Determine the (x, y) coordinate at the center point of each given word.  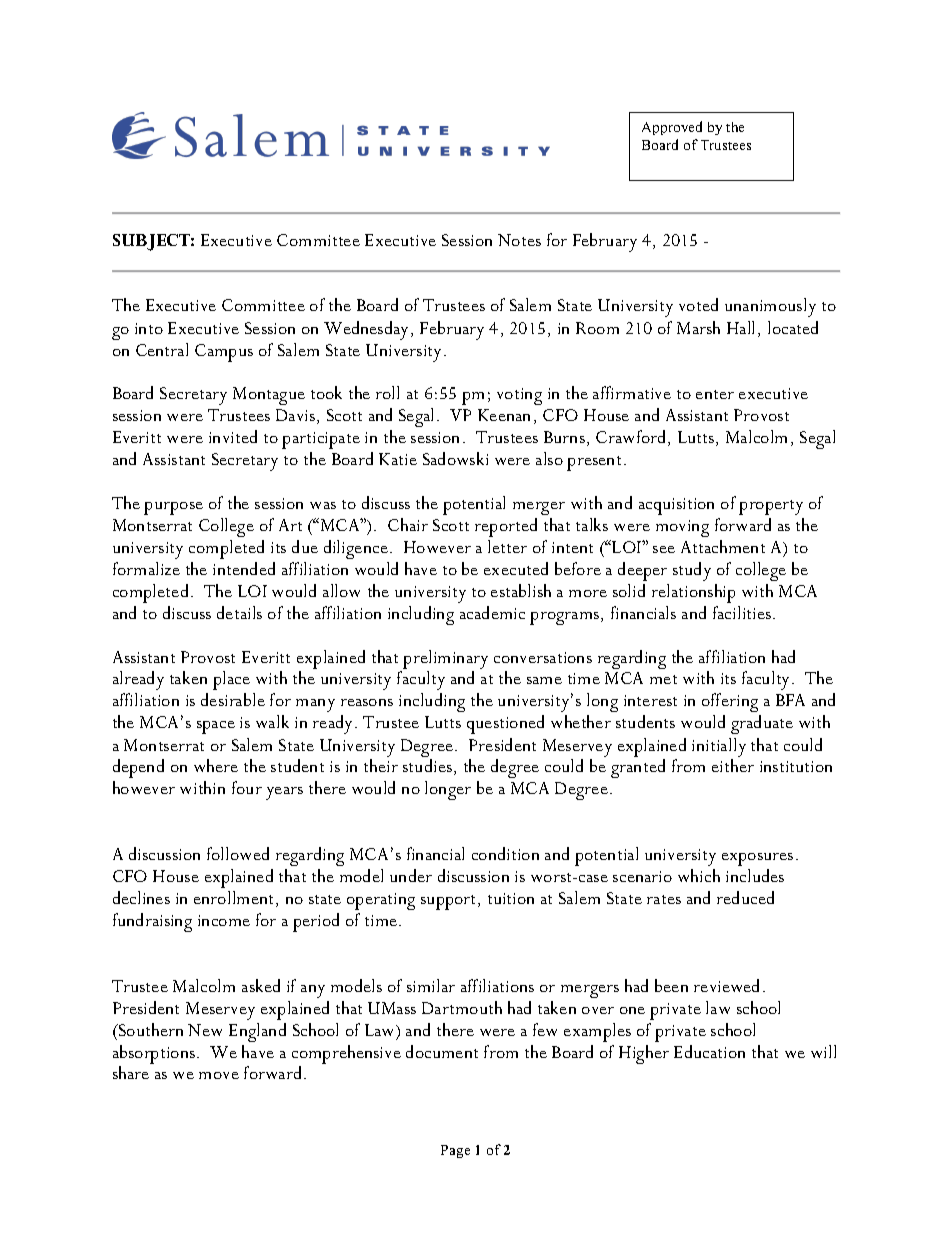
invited (233, 436)
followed (238, 853)
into (149, 328)
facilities (743, 612)
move (219, 1075)
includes (755, 875)
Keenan (504, 415)
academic (492, 612)
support (450, 902)
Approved (672, 128)
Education (709, 1051)
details (239, 612)
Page (455, 1151)
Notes (519, 240)
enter (715, 394)
